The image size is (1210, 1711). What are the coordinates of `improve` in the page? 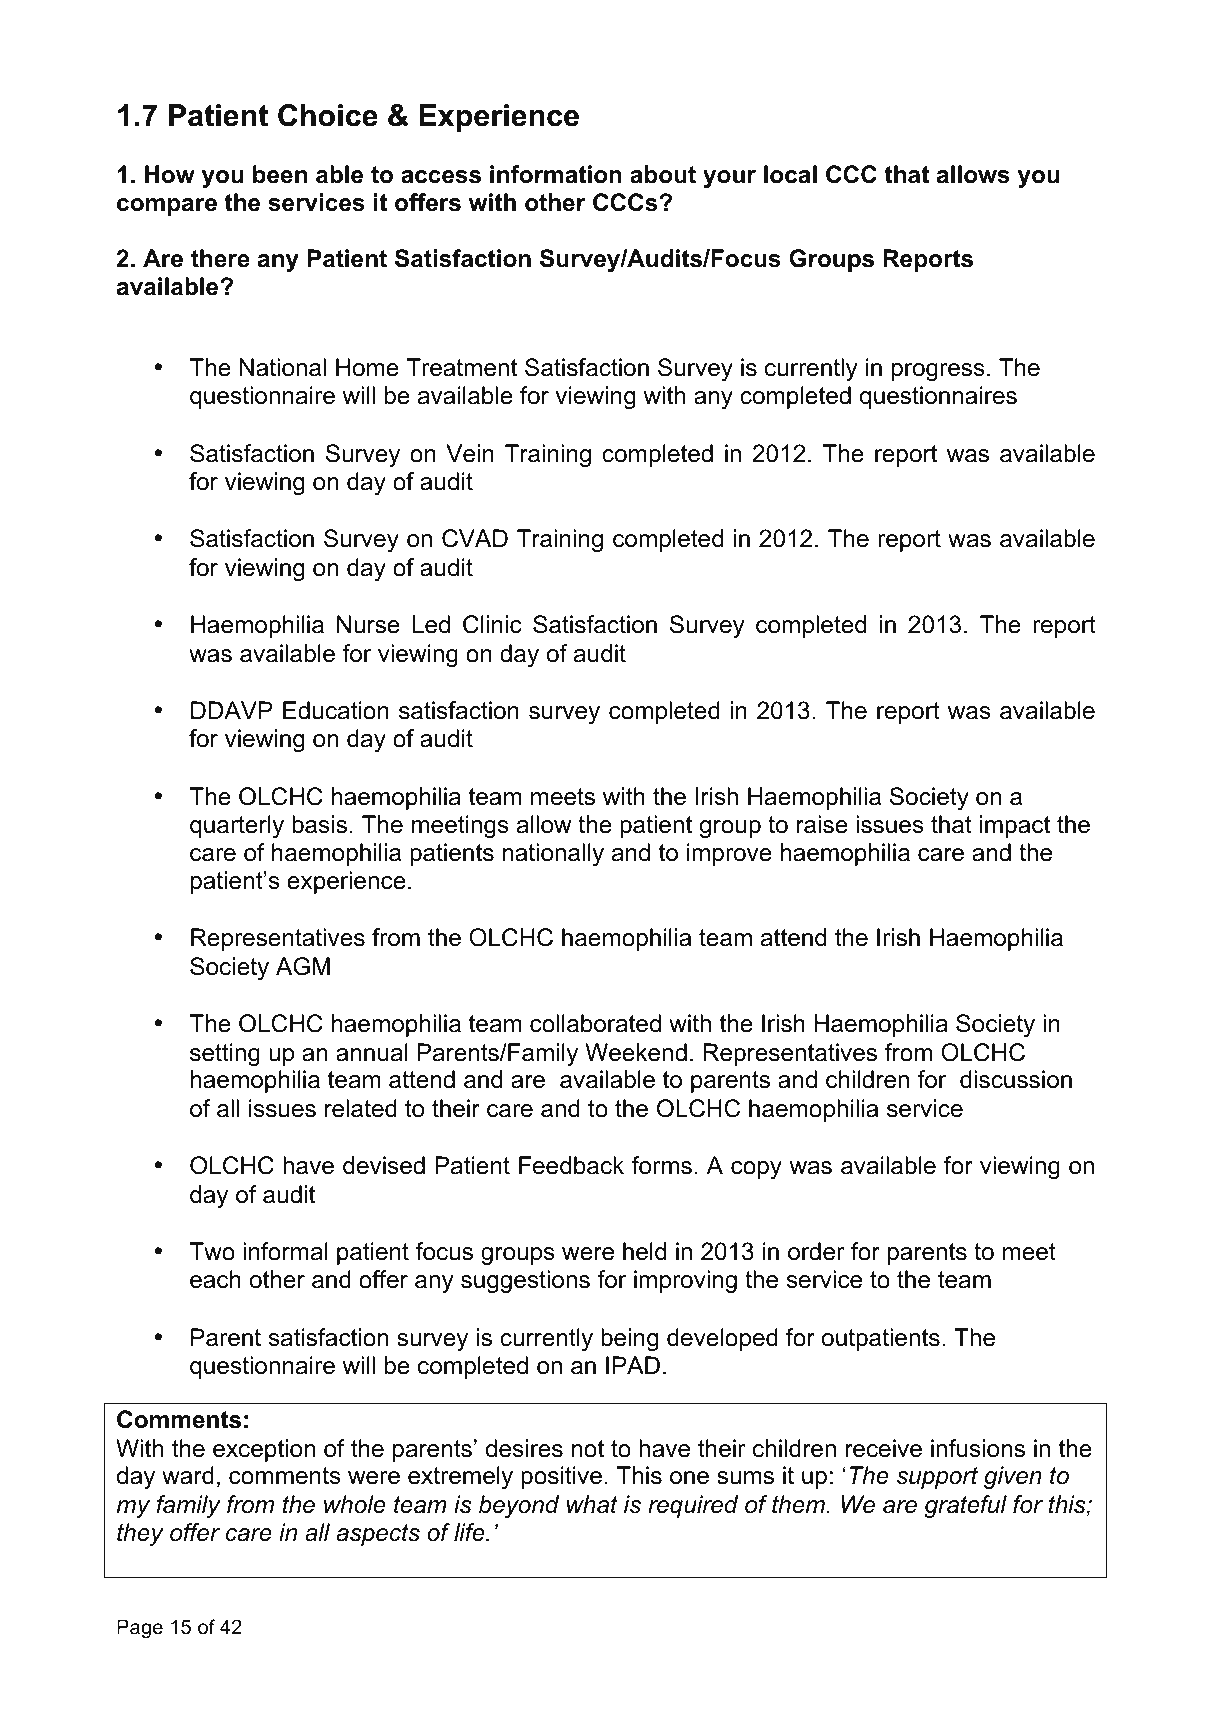 It's located at (729, 854).
